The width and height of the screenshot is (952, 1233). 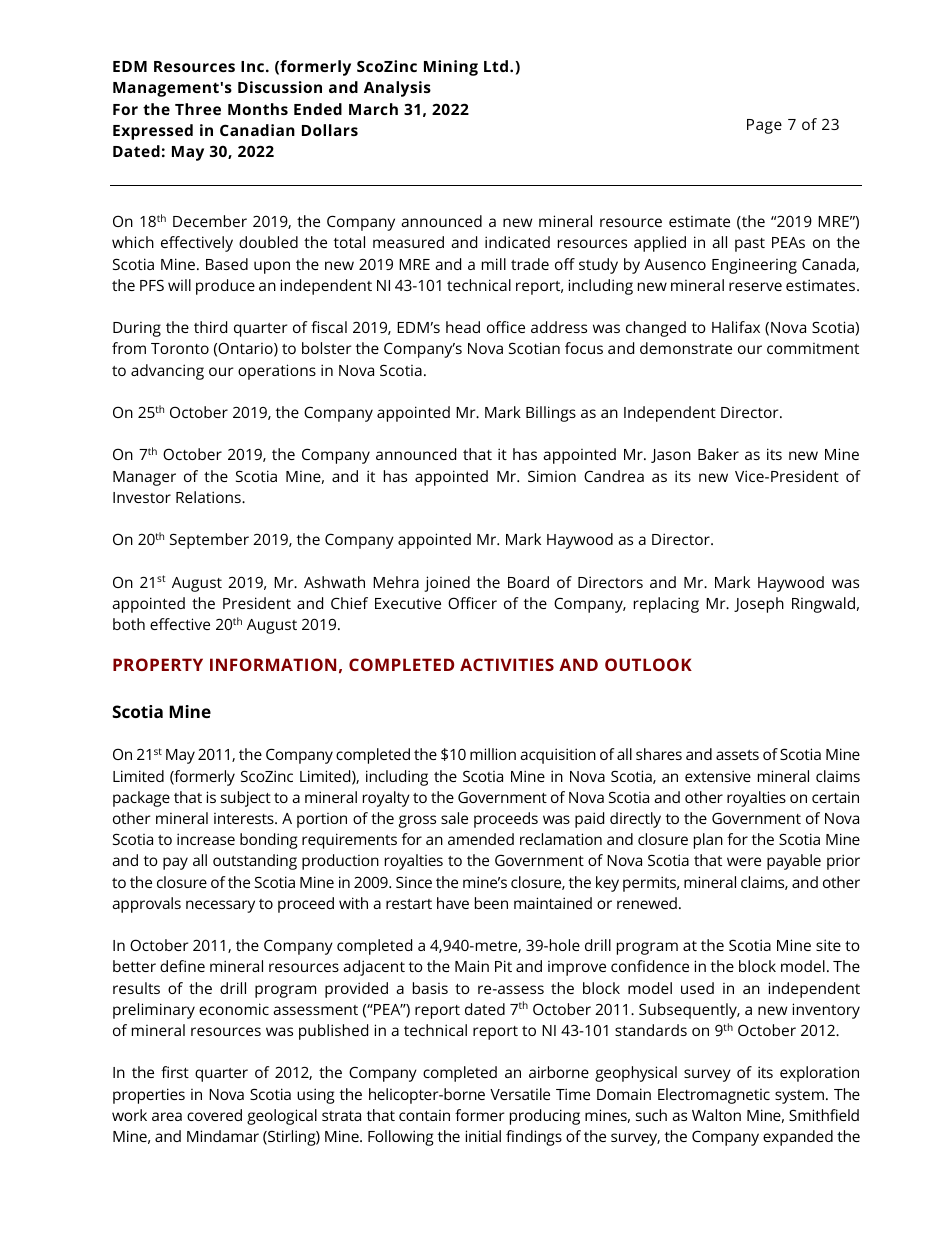 What do you see at coordinates (454, 818) in the screenshot?
I see `sale` at bounding box center [454, 818].
